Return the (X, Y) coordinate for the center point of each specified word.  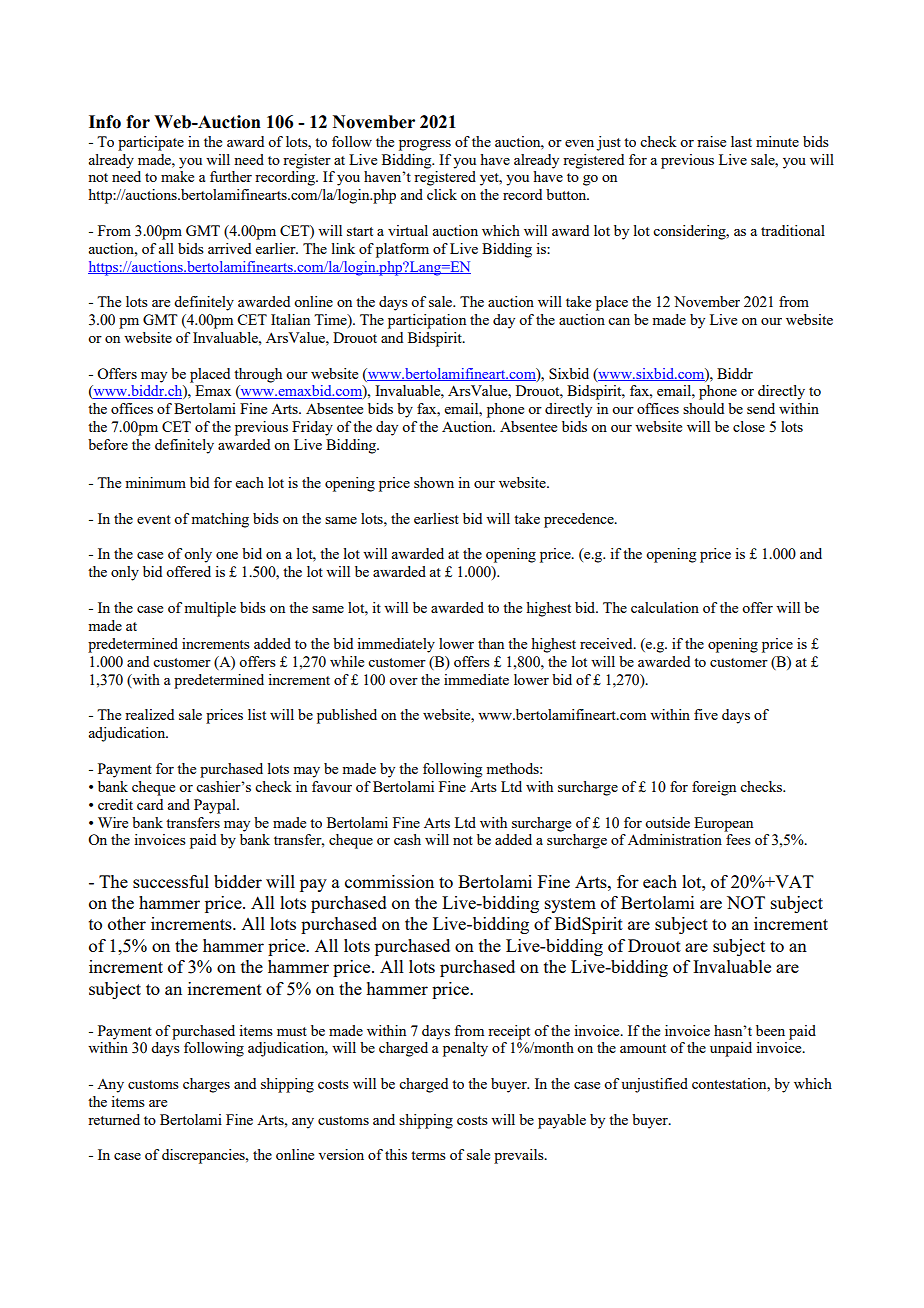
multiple (210, 609)
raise (711, 141)
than (491, 643)
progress (425, 145)
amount (643, 1048)
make (177, 176)
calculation (665, 607)
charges (206, 1085)
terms (428, 1155)
